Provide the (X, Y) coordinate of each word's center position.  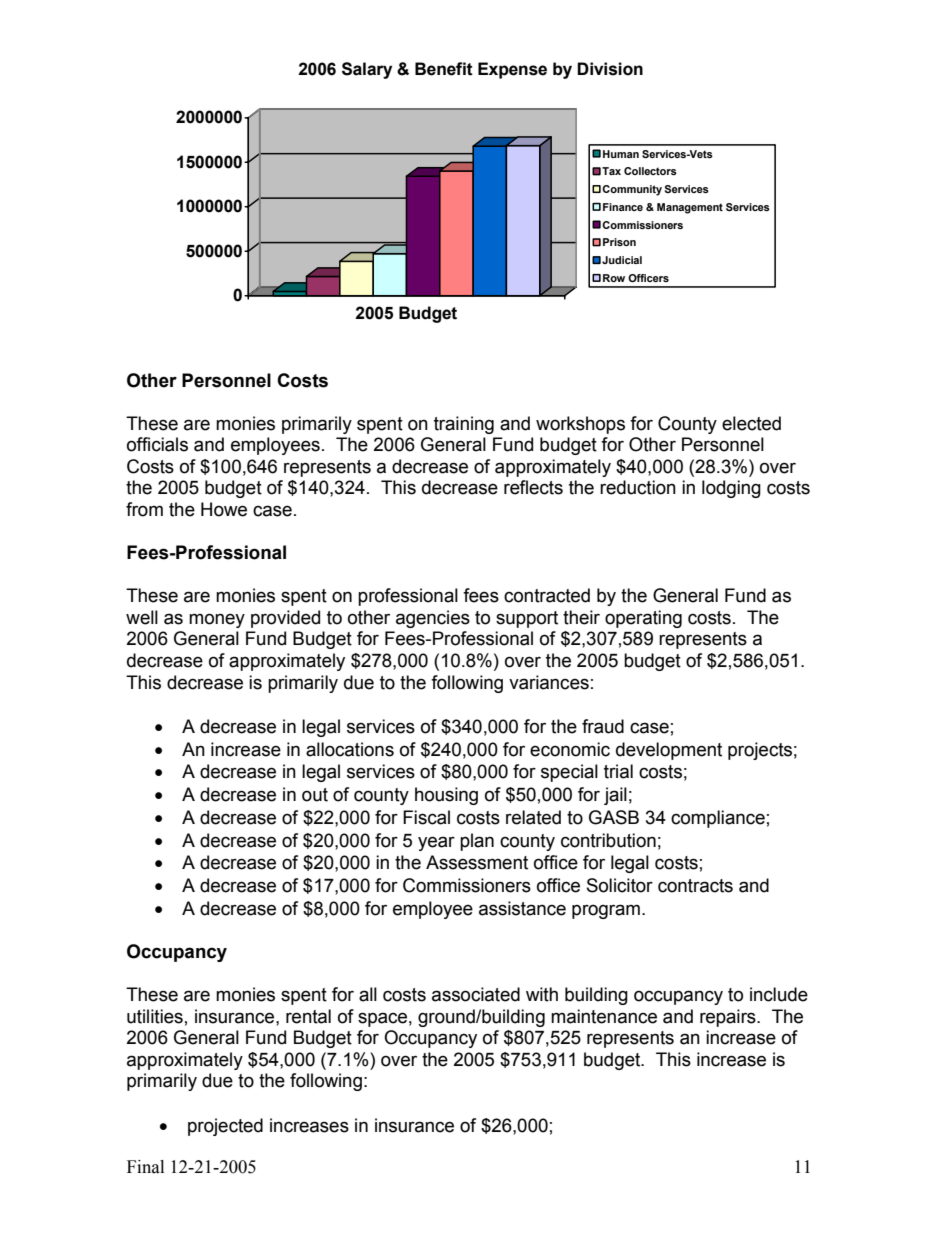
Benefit (444, 69)
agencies (433, 619)
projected (225, 1127)
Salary (367, 70)
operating (643, 619)
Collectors (650, 171)
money (217, 620)
